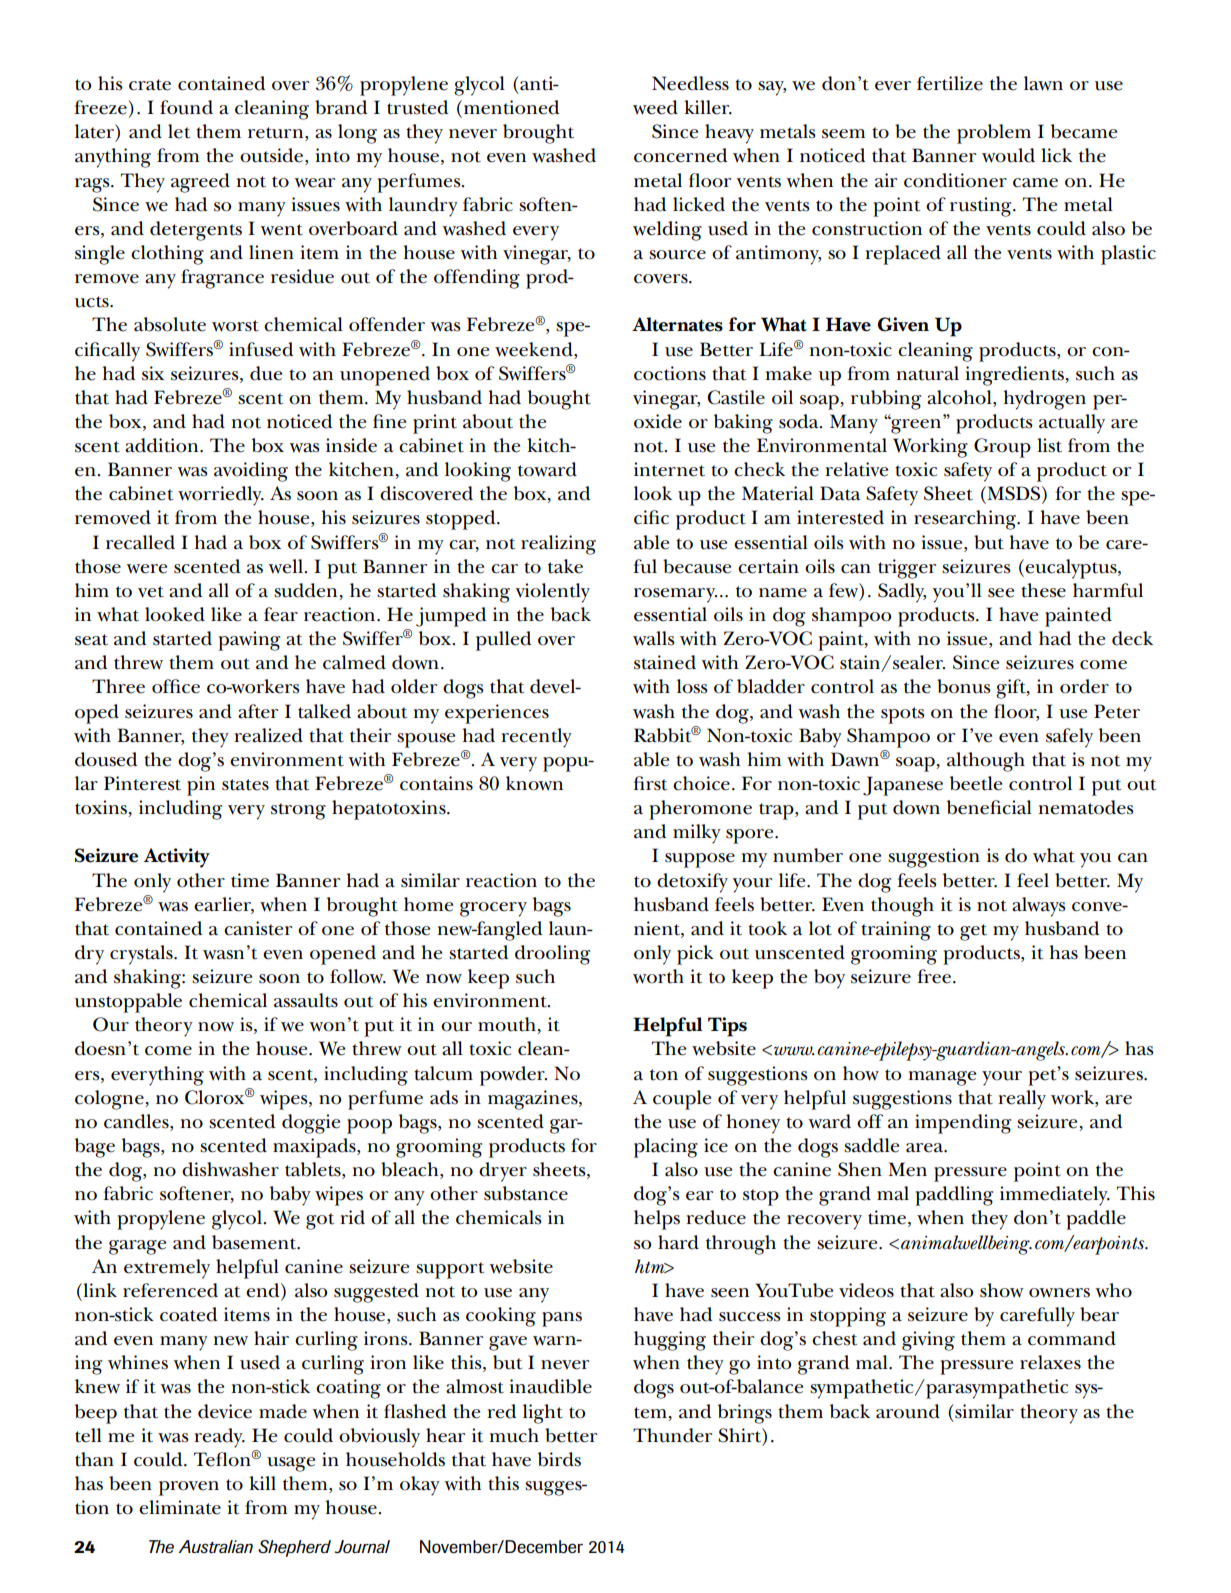 Image resolution: width=1231 pixels, height=1593 pixels. I want to click on birds, so click(559, 1459).
